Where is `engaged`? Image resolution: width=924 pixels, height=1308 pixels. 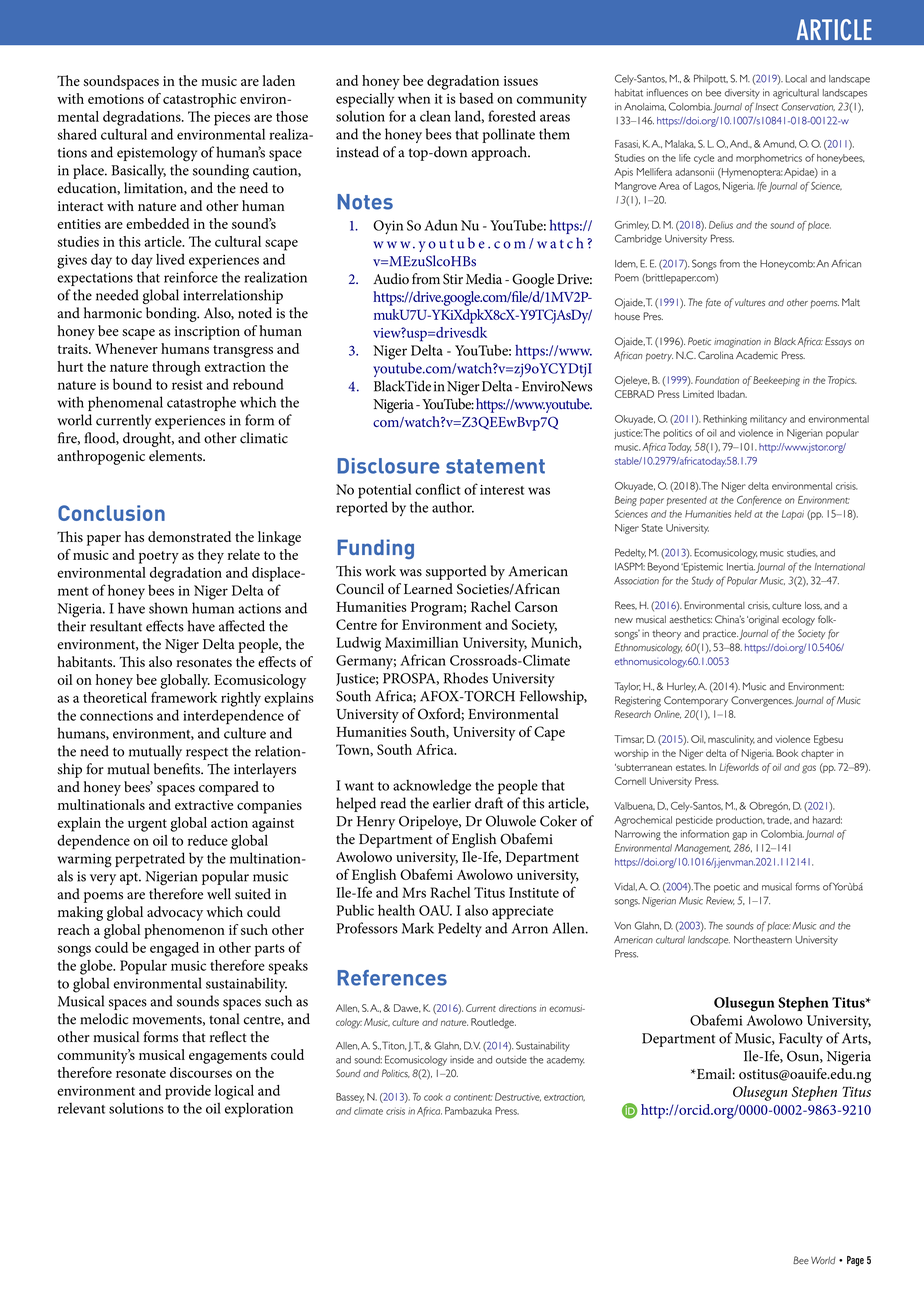 engaged is located at coordinates (174, 949).
